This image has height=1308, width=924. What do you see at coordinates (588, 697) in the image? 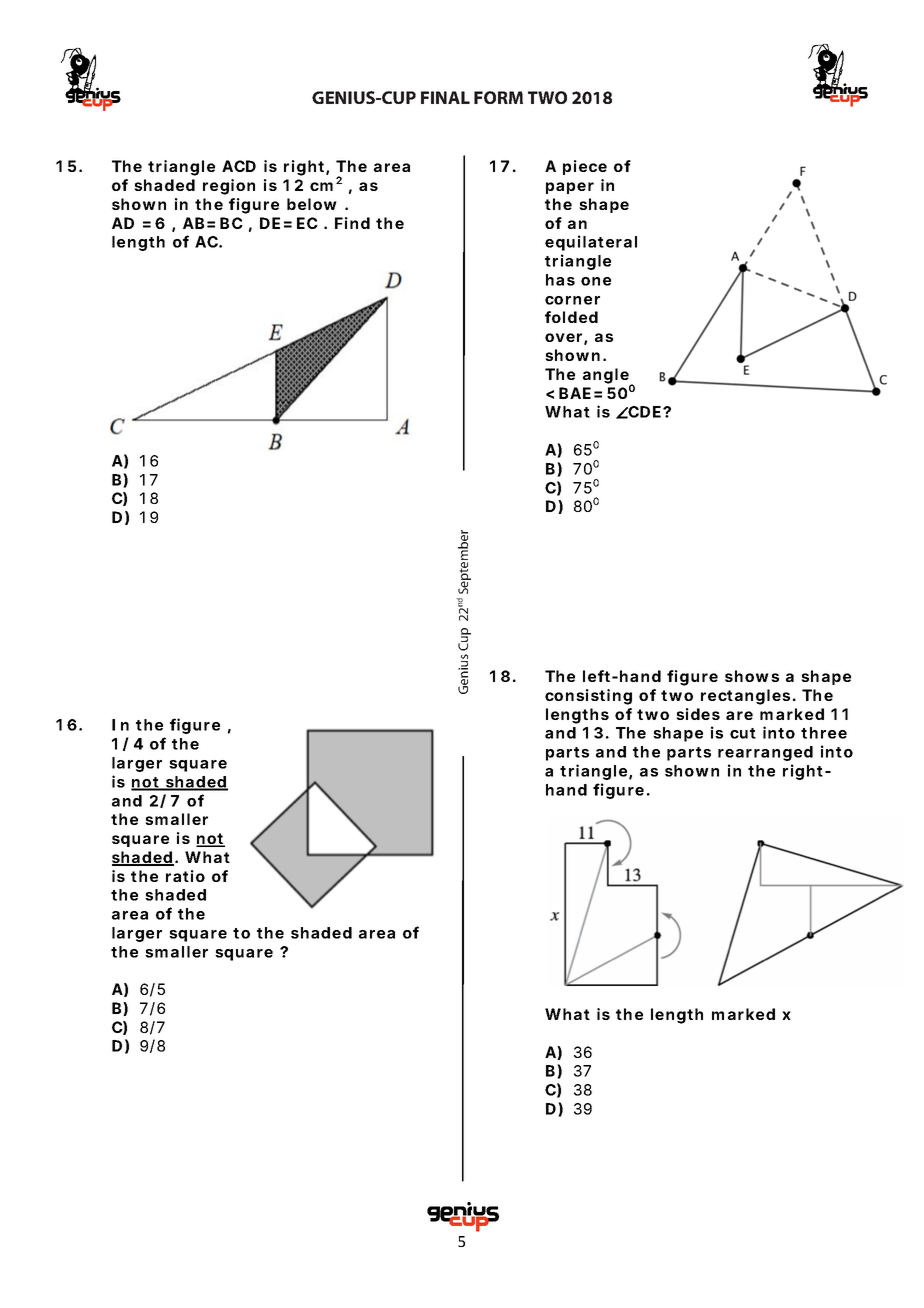
I see `consisting` at bounding box center [588, 697].
